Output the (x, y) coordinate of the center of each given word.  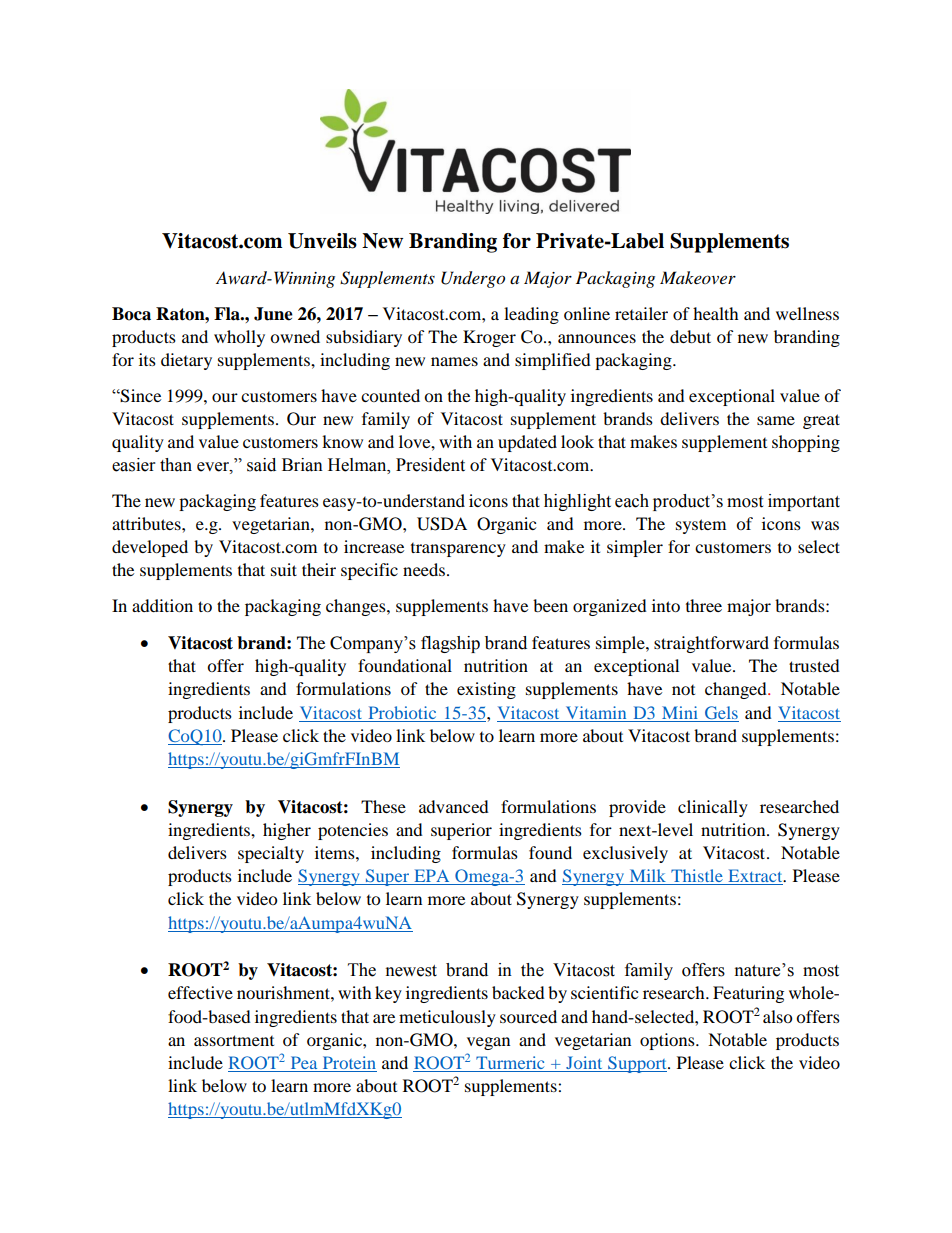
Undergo (473, 279)
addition (162, 605)
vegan (488, 1043)
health (716, 313)
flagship (450, 644)
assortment (234, 1040)
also (777, 1016)
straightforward (711, 644)
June (273, 314)
